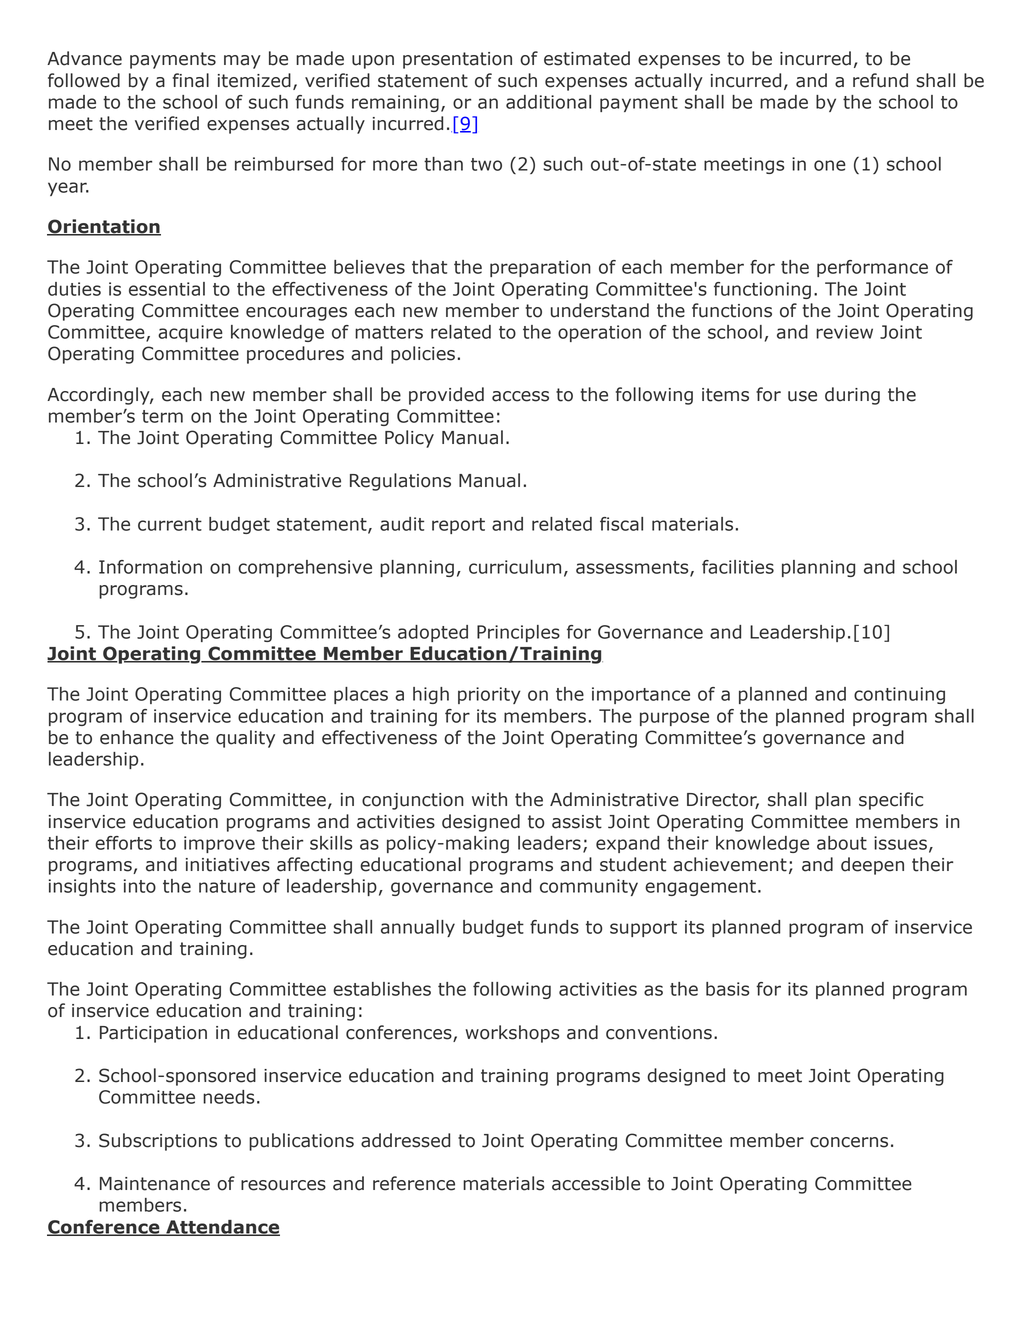 The image size is (1036, 1341). What do you see at coordinates (880, 80) in the image?
I see `refund` at bounding box center [880, 80].
